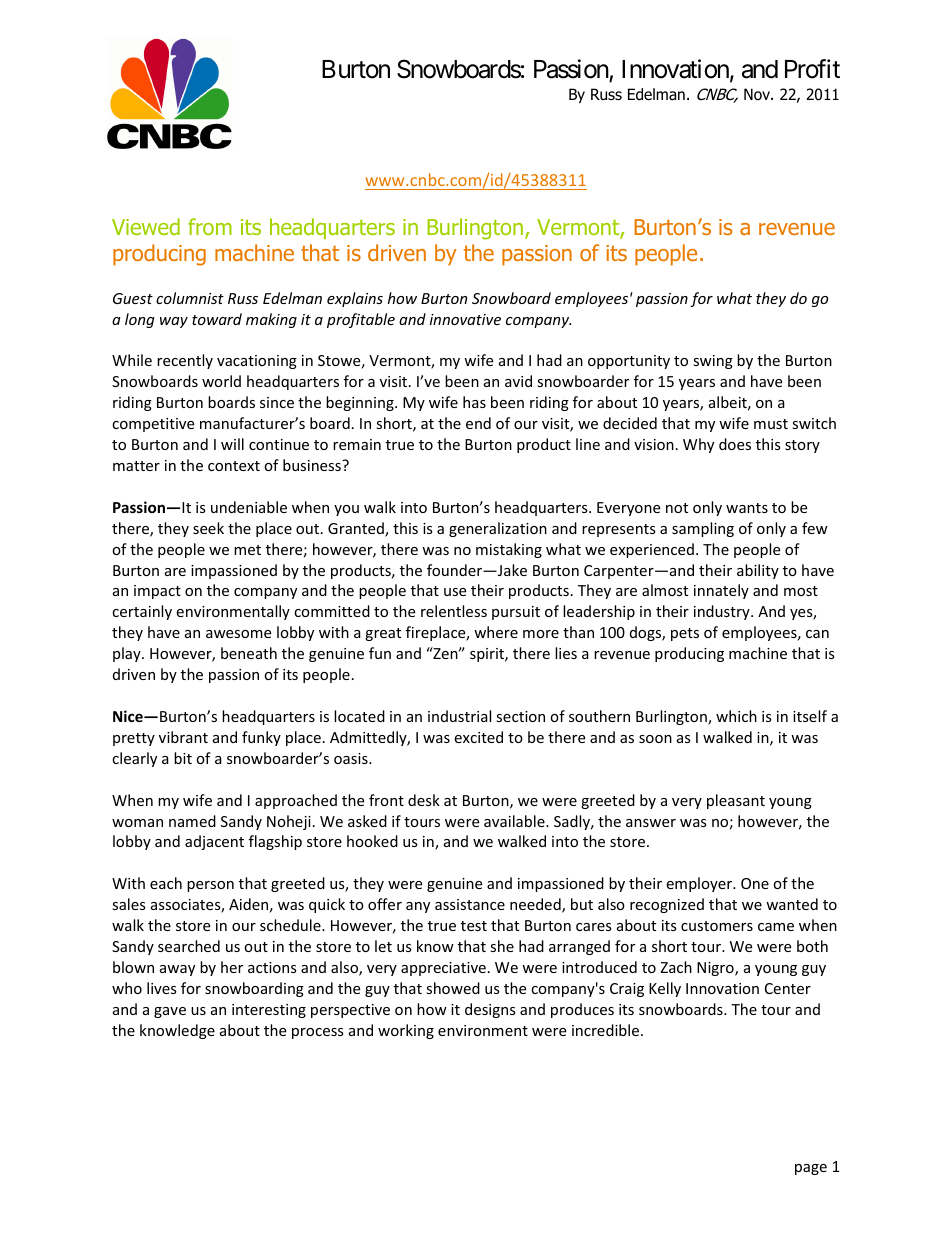 The width and height of the screenshot is (952, 1233). What do you see at coordinates (214, 842) in the screenshot?
I see `adjacent` at bounding box center [214, 842].
